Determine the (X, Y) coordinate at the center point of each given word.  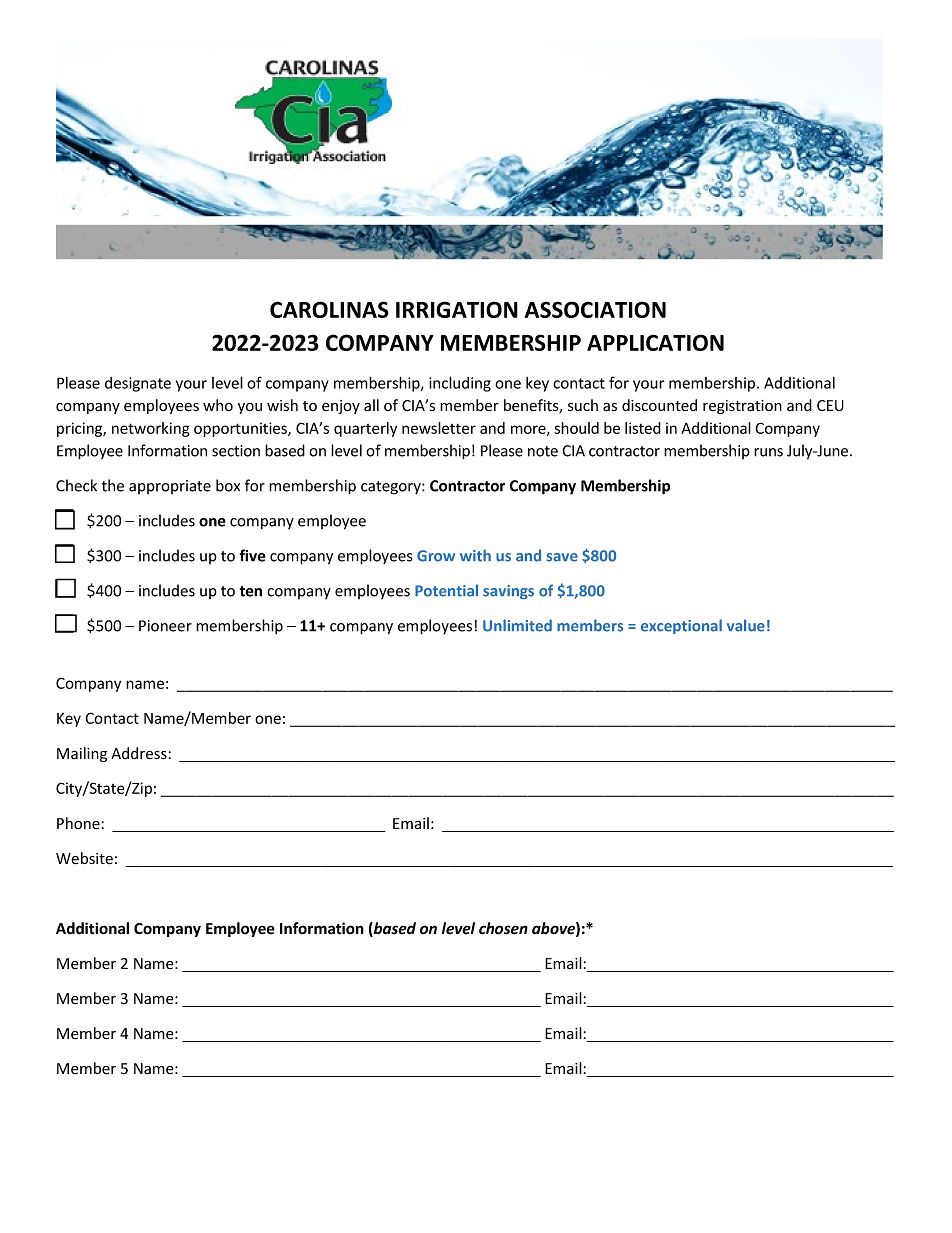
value (746, 625)
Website (84, 858)
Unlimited (517, 625)
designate (138, 384)
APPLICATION (655, 342)
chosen (503, 928)
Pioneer (165, 626)
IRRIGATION (457, 309)
